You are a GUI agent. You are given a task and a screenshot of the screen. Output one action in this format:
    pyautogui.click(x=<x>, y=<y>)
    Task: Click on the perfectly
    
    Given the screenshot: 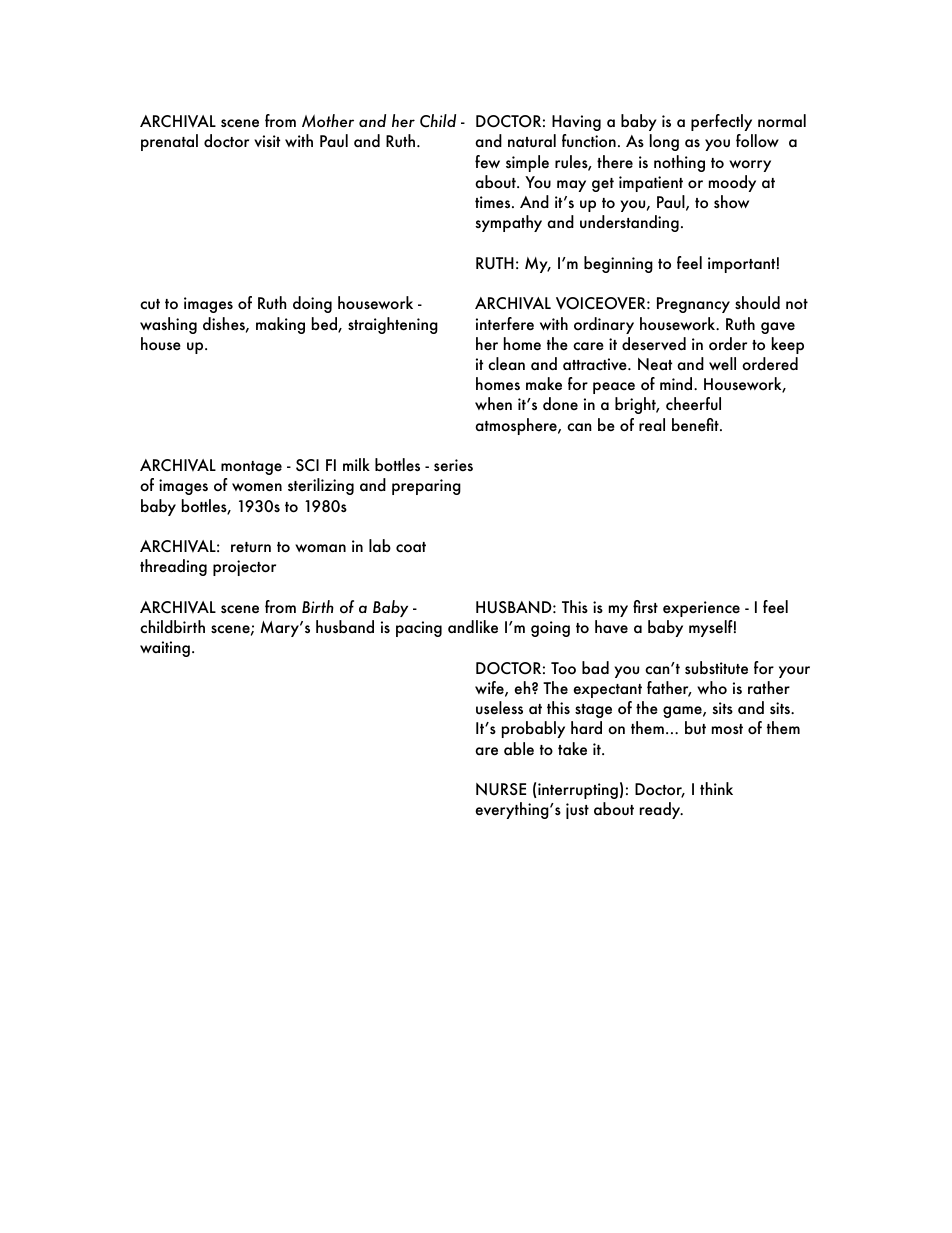 What is the action you would take?
    pyautogui.click(x=721, y=122)
